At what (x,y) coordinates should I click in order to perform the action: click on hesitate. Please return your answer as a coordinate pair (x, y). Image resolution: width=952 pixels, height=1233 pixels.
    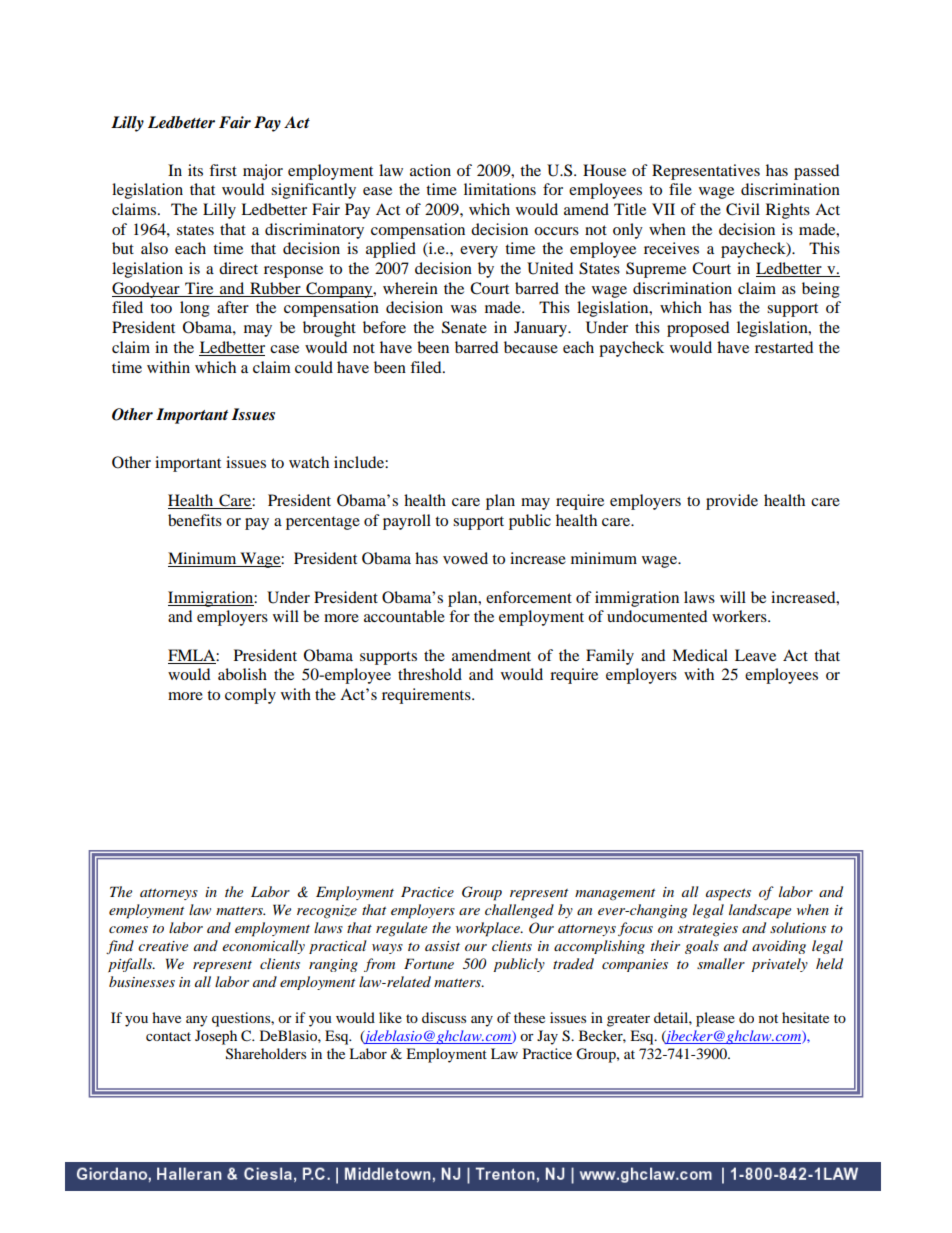
    Looking at the image, I should click on (805, 1017).
